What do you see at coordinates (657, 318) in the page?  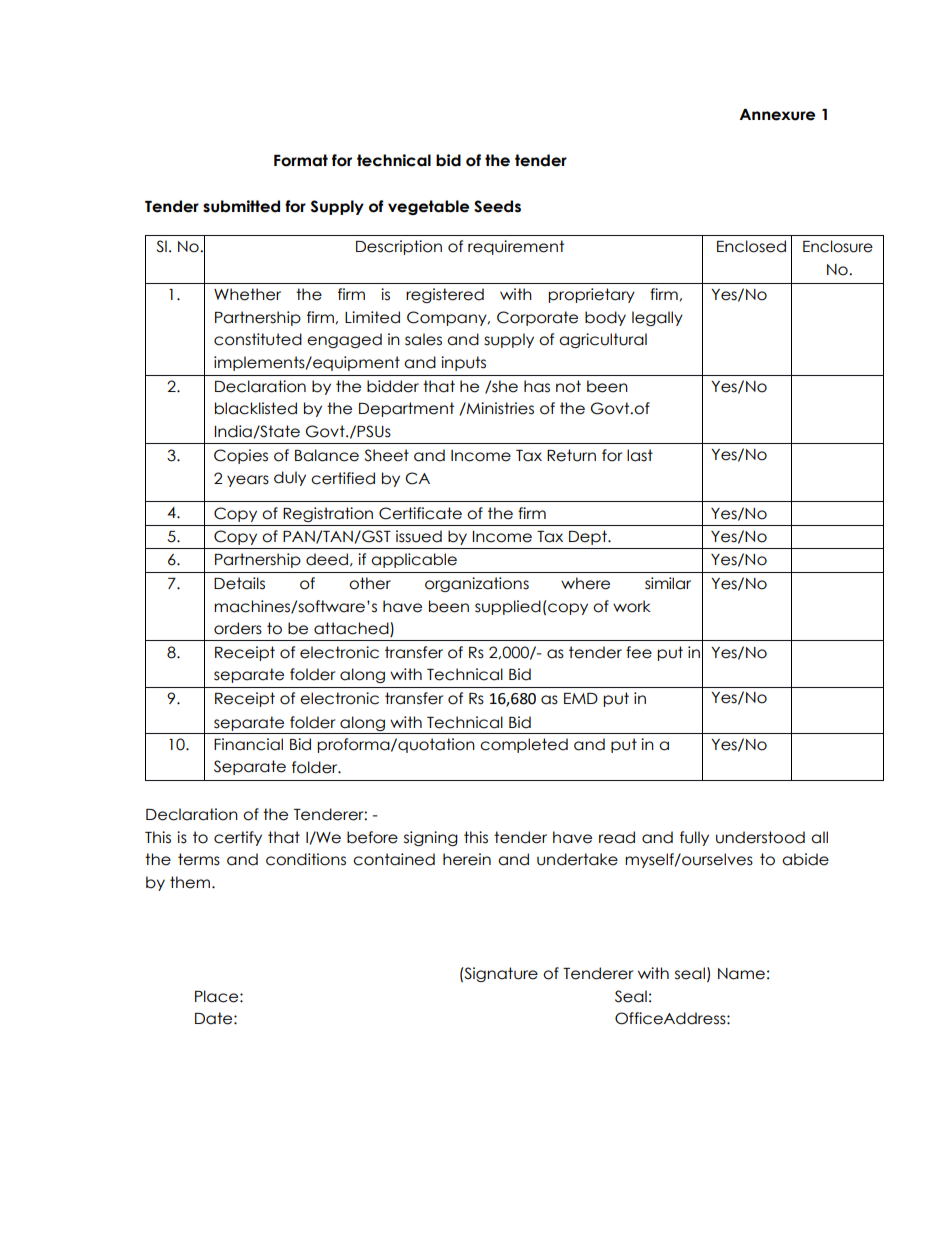 I see `legally` at bounding box center [657, 318].
